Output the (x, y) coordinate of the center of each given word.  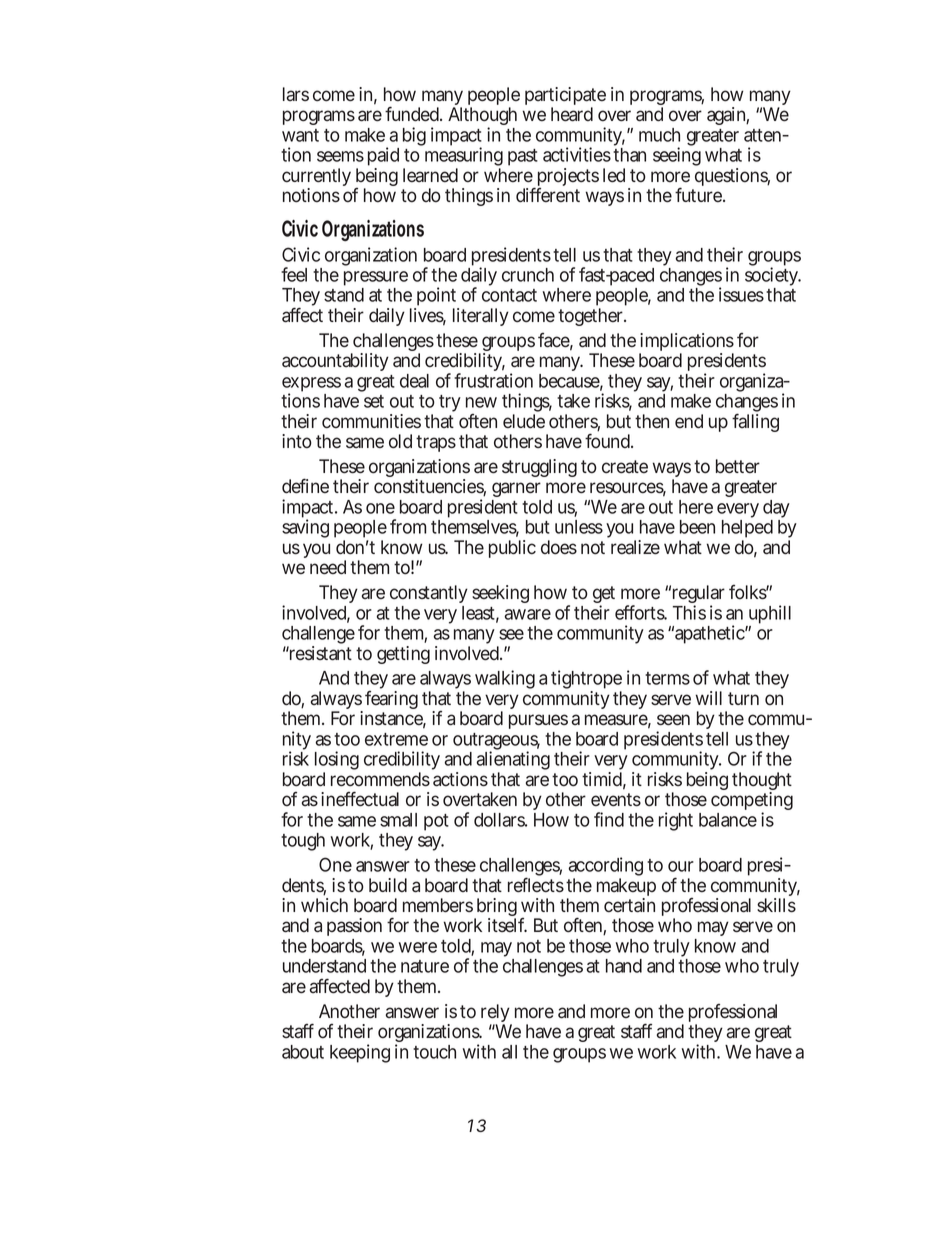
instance (393, 719)
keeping (360, 1053)
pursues (538, 721)
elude (524, 421)
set (374, 401)
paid (383, 158)
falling (755, 422)
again (728, 116)
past (523, 157)
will (709, 698)
